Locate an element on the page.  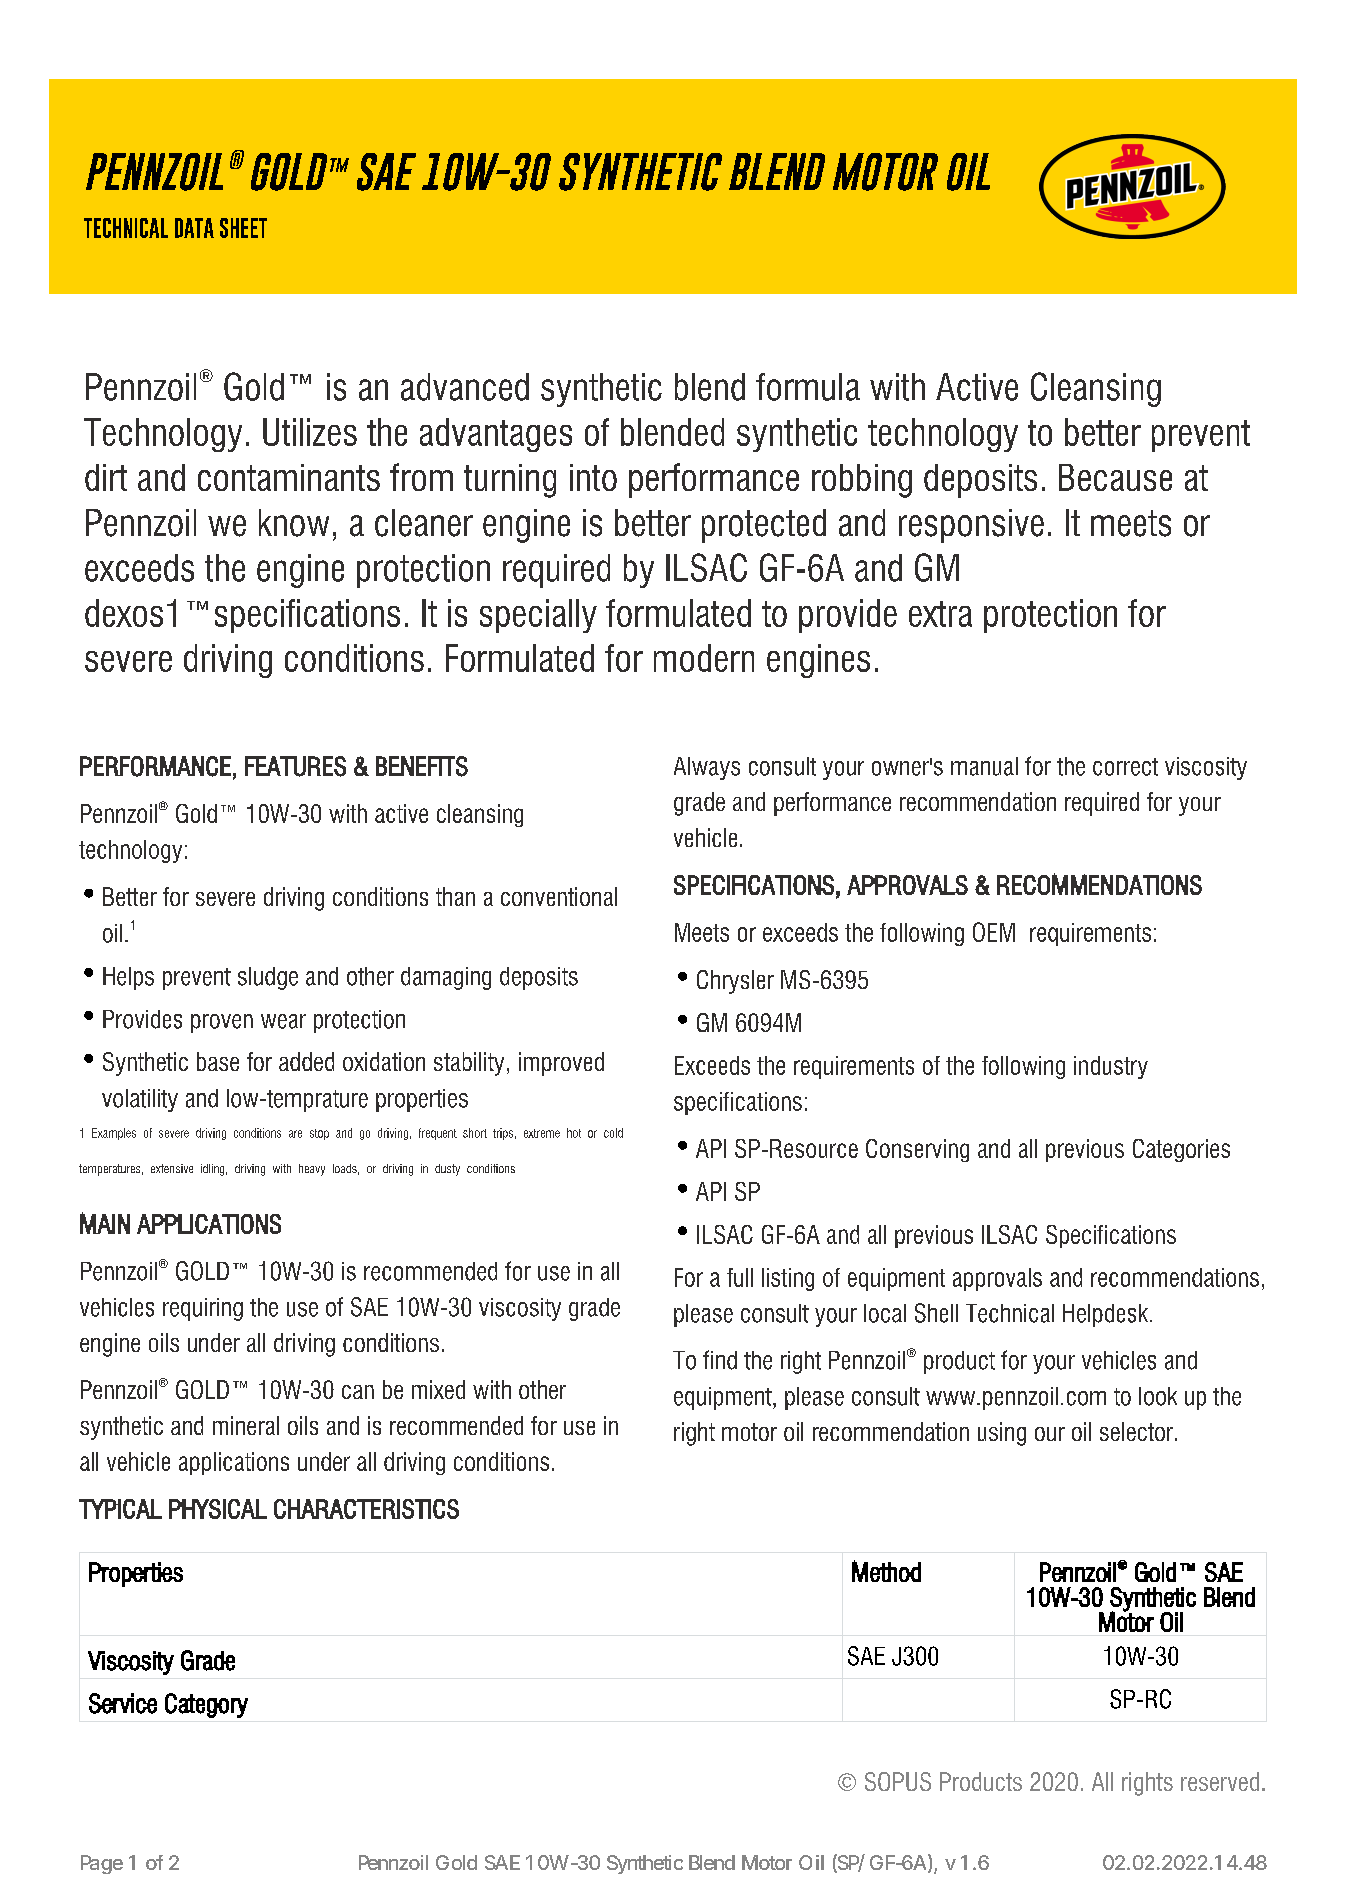
Category is located at coordinates (206, 1705).
